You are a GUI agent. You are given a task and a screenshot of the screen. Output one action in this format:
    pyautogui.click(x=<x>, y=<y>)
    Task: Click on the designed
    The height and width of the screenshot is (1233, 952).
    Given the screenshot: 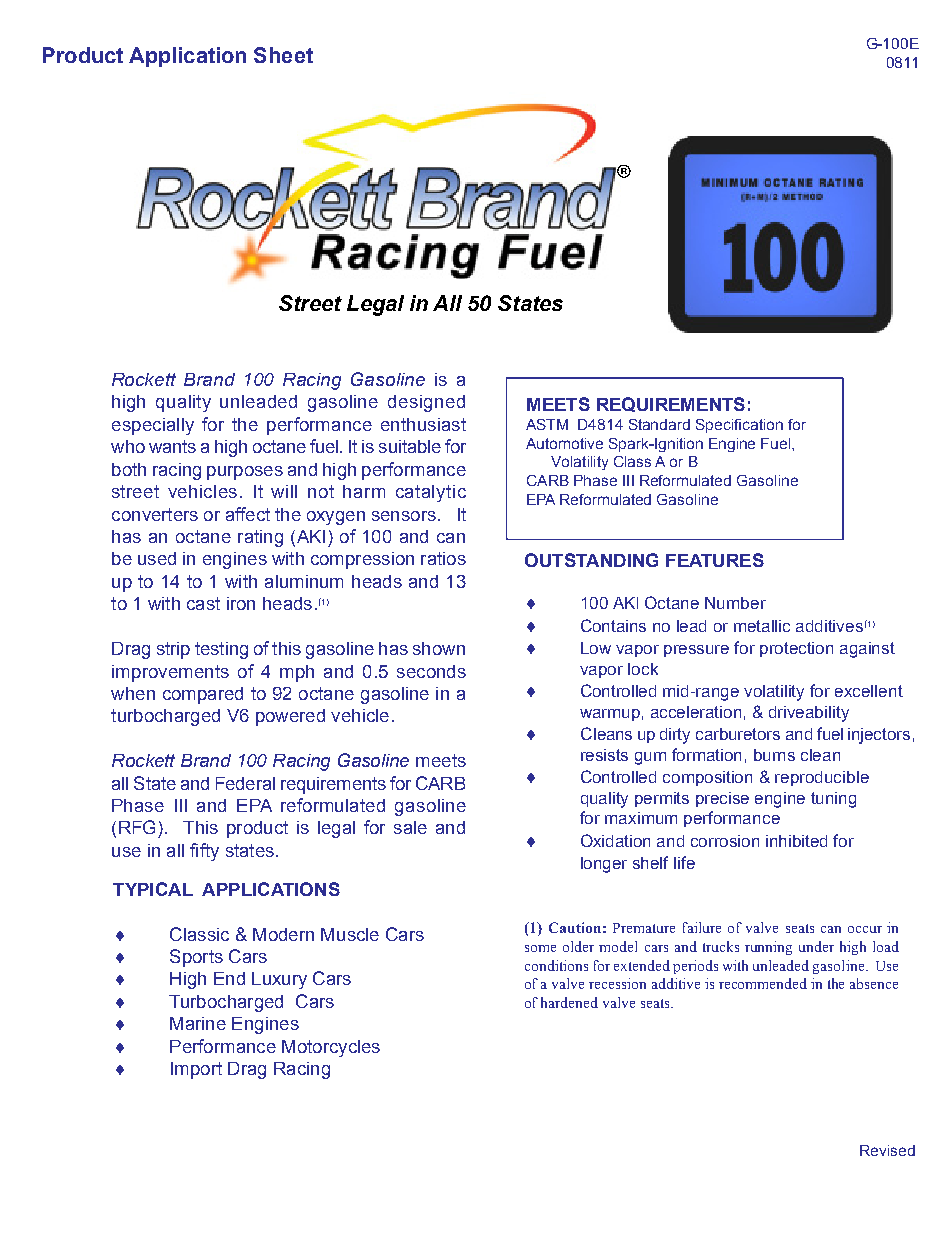 What is the action you would take?
    pyautogui.click(x=426, y=403)
